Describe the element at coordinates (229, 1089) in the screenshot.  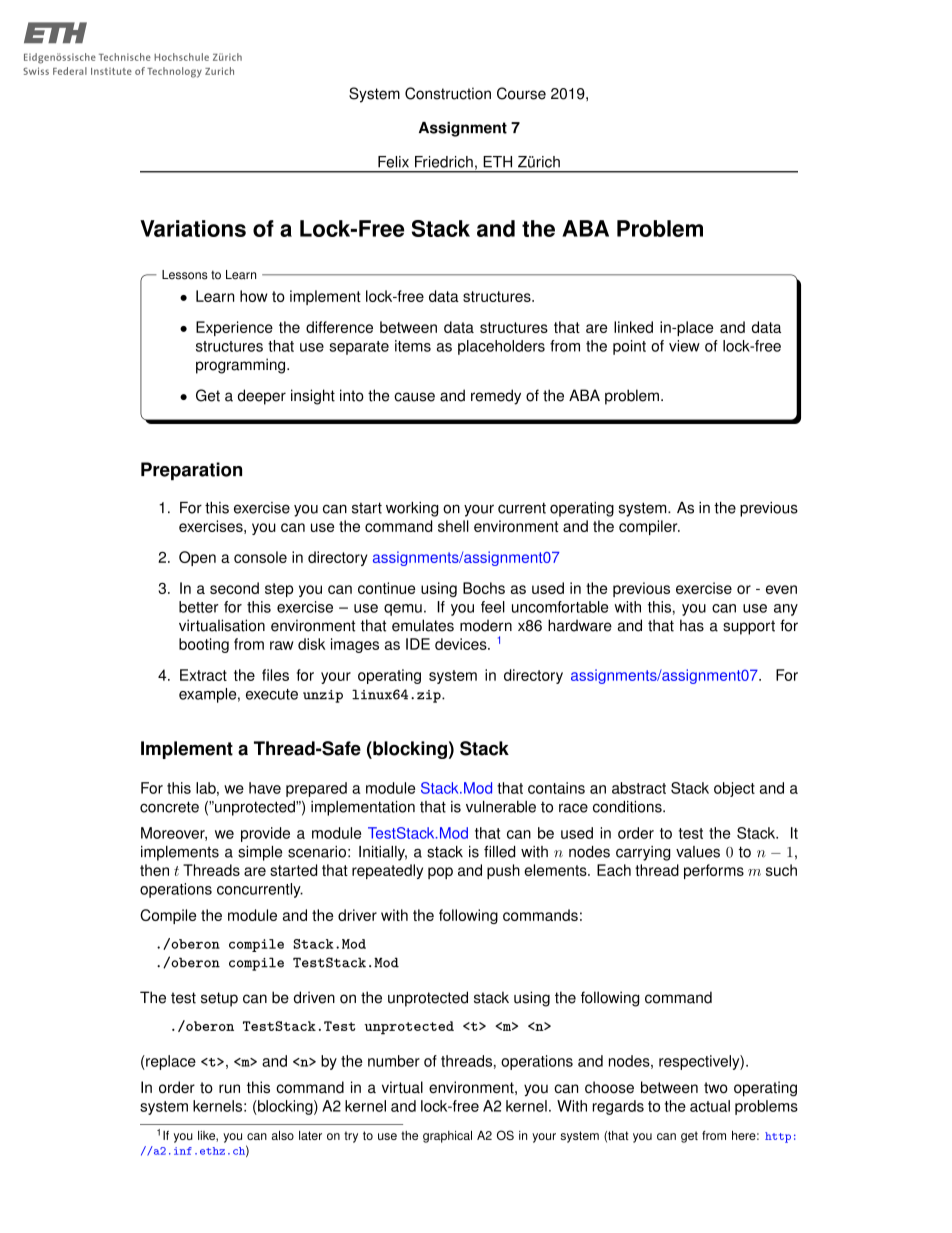
I see `run` at that location.
